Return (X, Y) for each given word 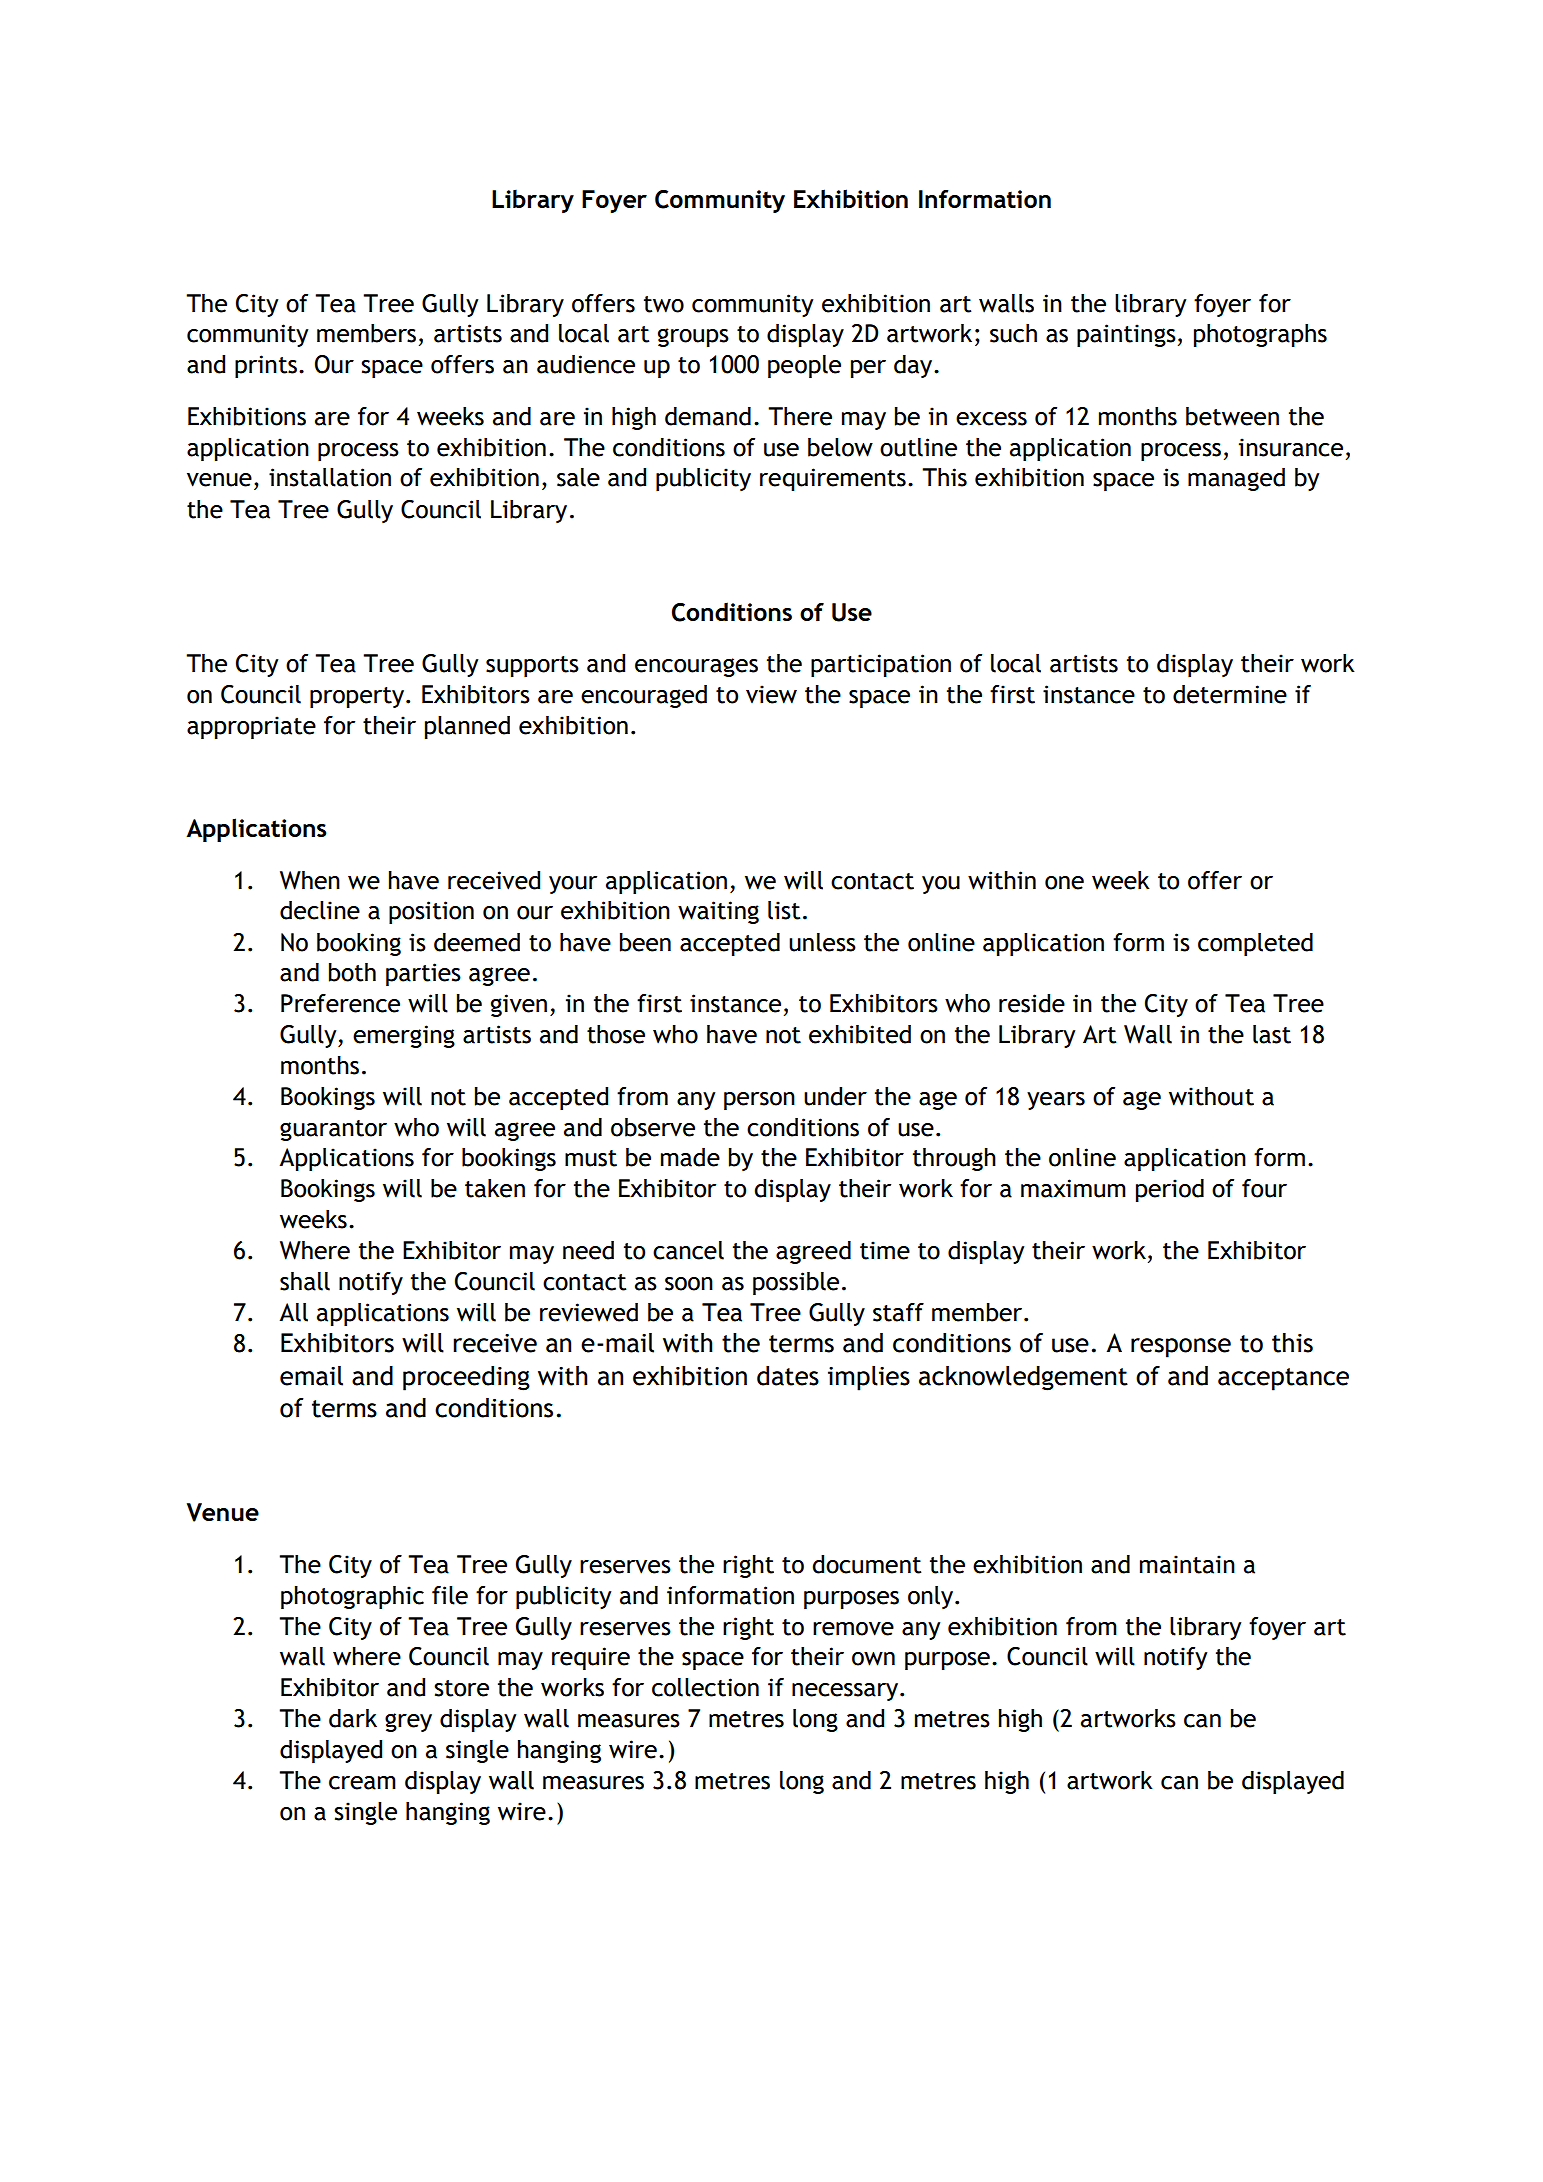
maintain (1187, 1564)
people (804, 366)
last (1272, 1034)
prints (266, 366)
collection (705, 1687)
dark (353, 1718)
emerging (404, 1036)
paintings (1126, 335)
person (759, 1101)
